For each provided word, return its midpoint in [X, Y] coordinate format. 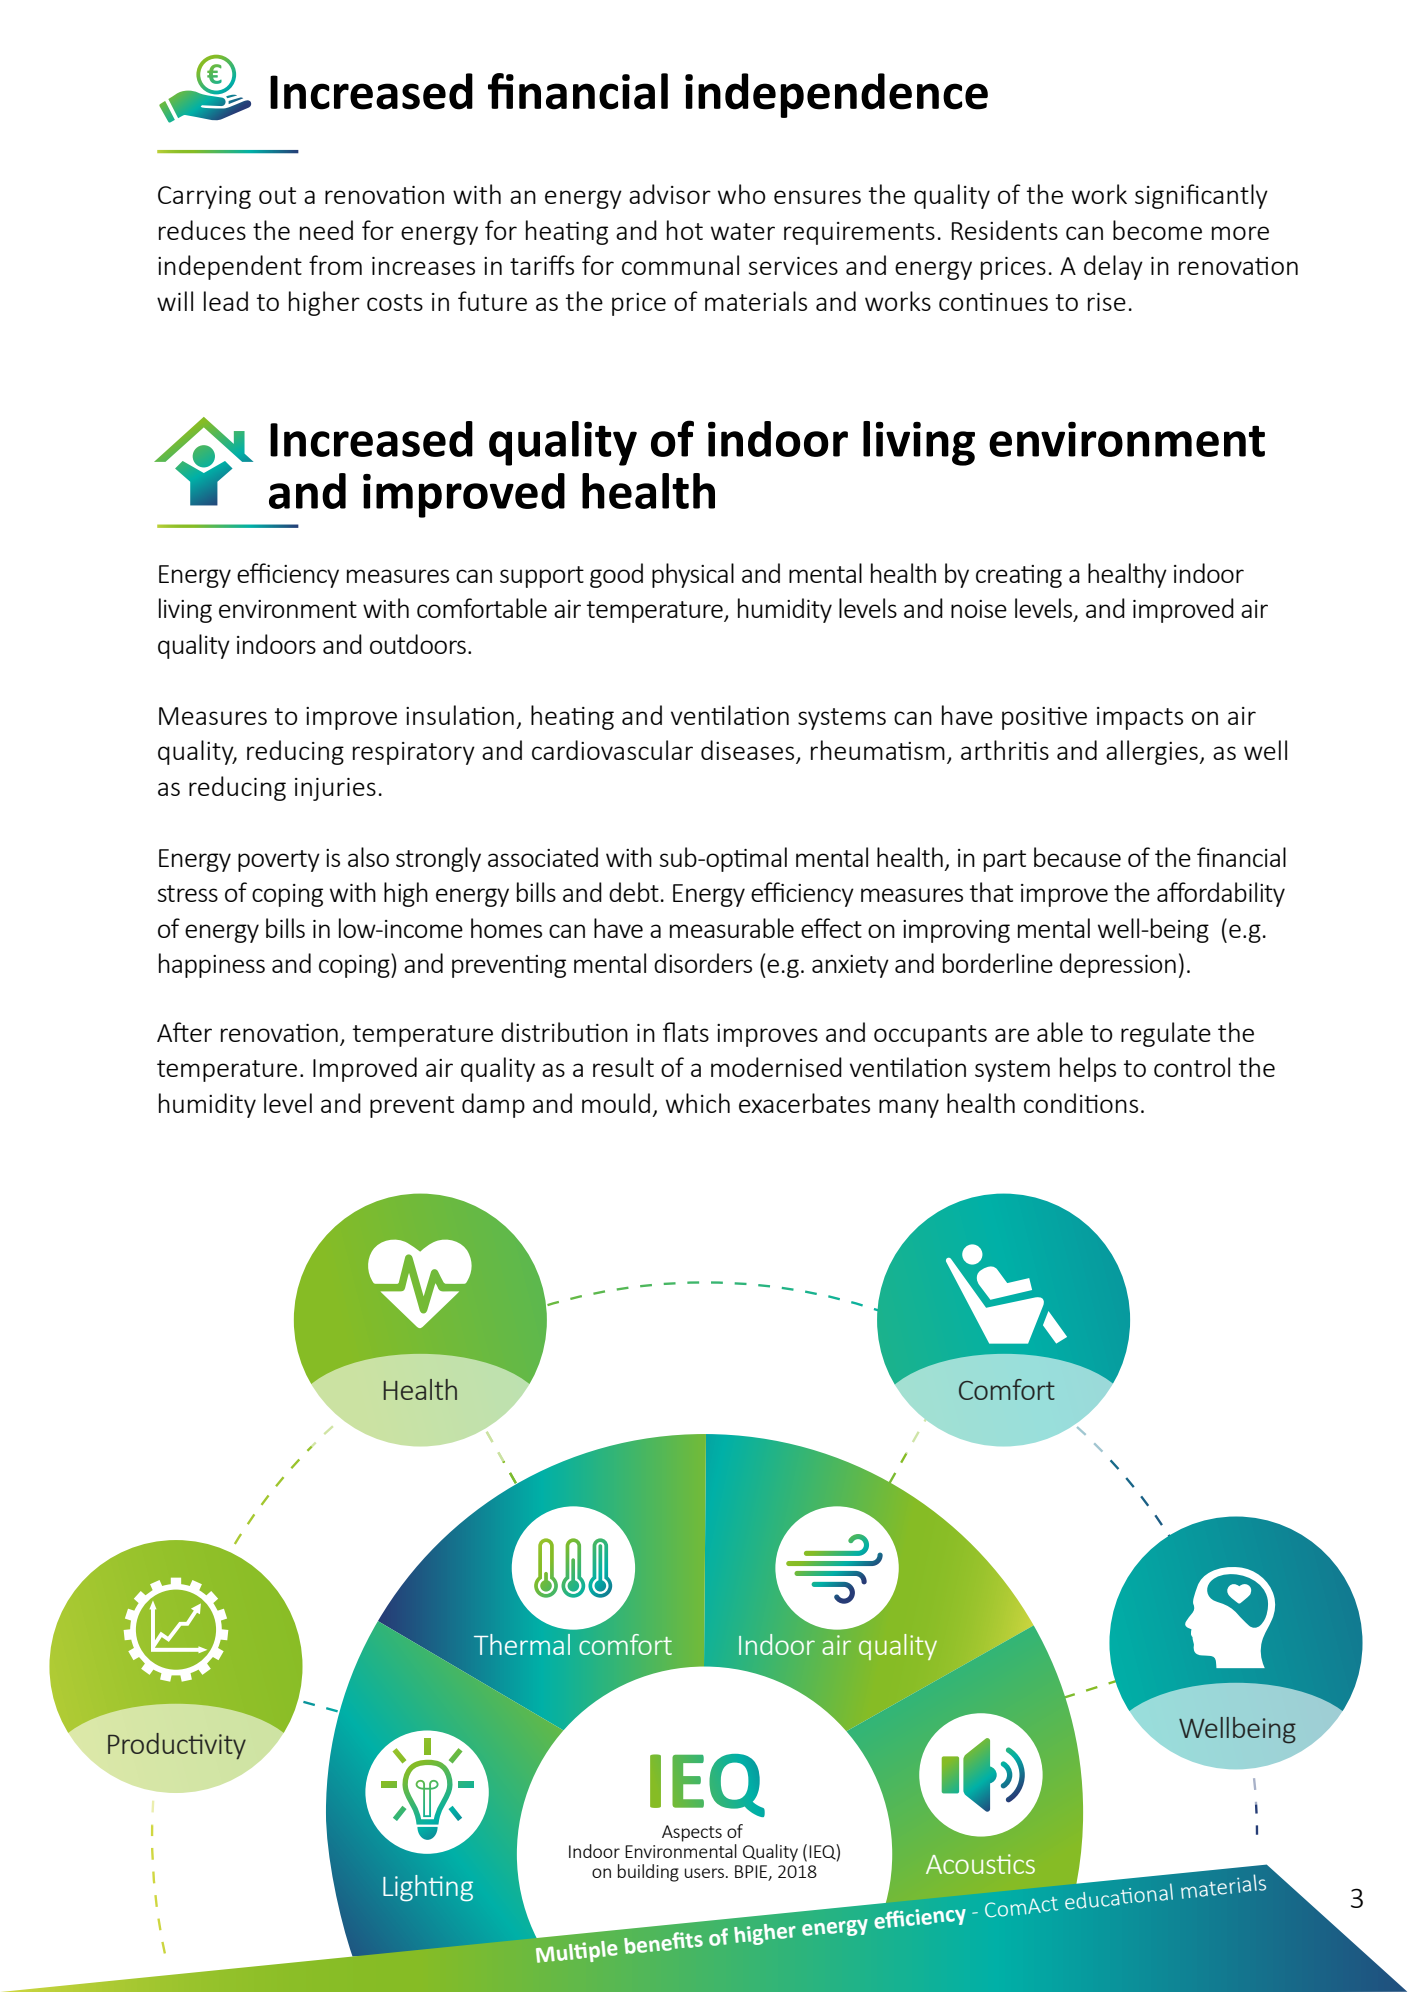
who [742, 194]
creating [1019, 576]
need [326, 230]
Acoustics [980, 1864]
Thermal [522, 1644]
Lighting [428, 1888]
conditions [1081, 1103]
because [1077, 857]
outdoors [418, 644]
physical [693, 575]
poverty [279, 861]
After [184, 1032]
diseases [749, 751]
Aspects [692, 1833]
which [698, 1103]
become [1157, 230]
